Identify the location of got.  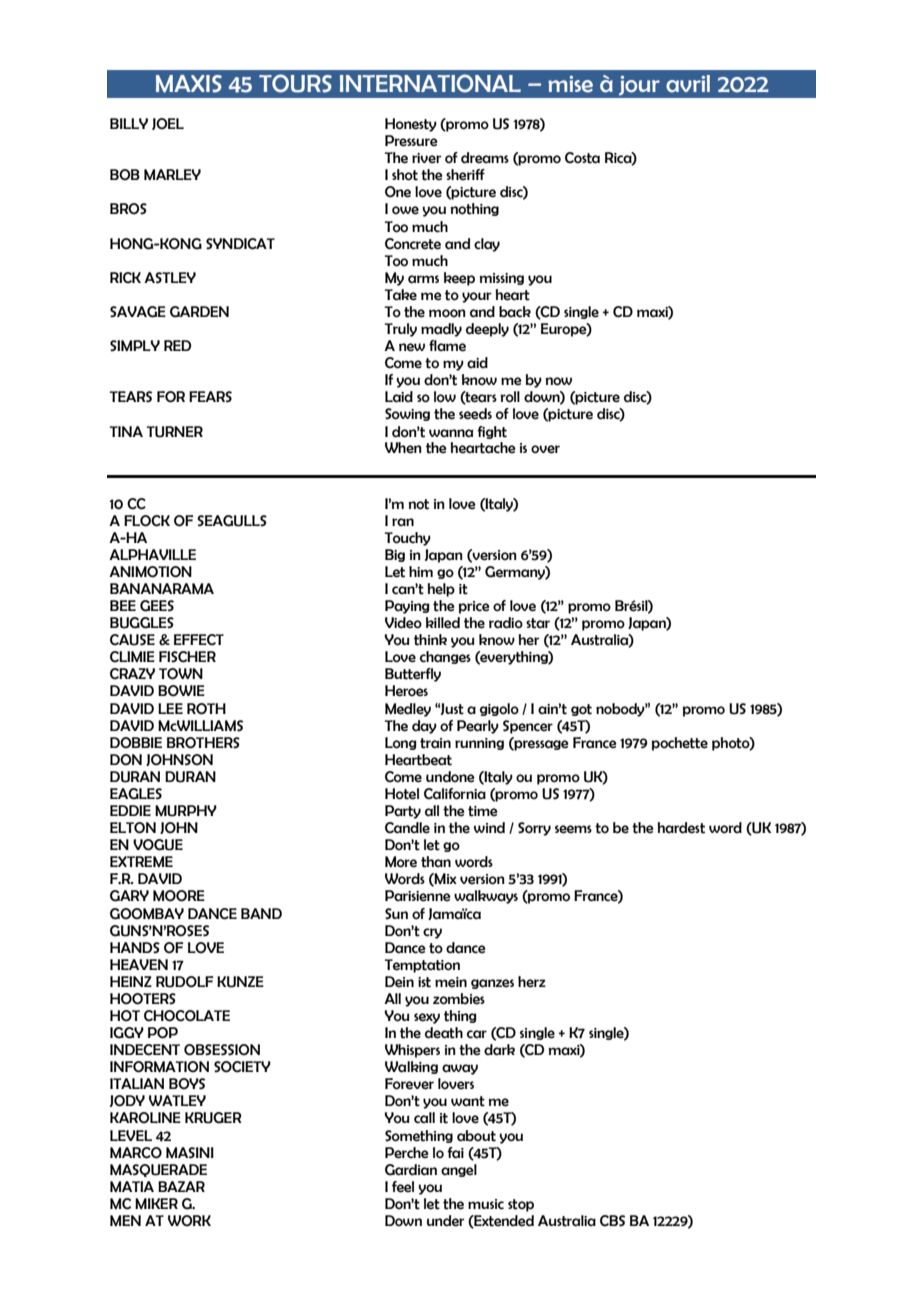
(581, 710).
